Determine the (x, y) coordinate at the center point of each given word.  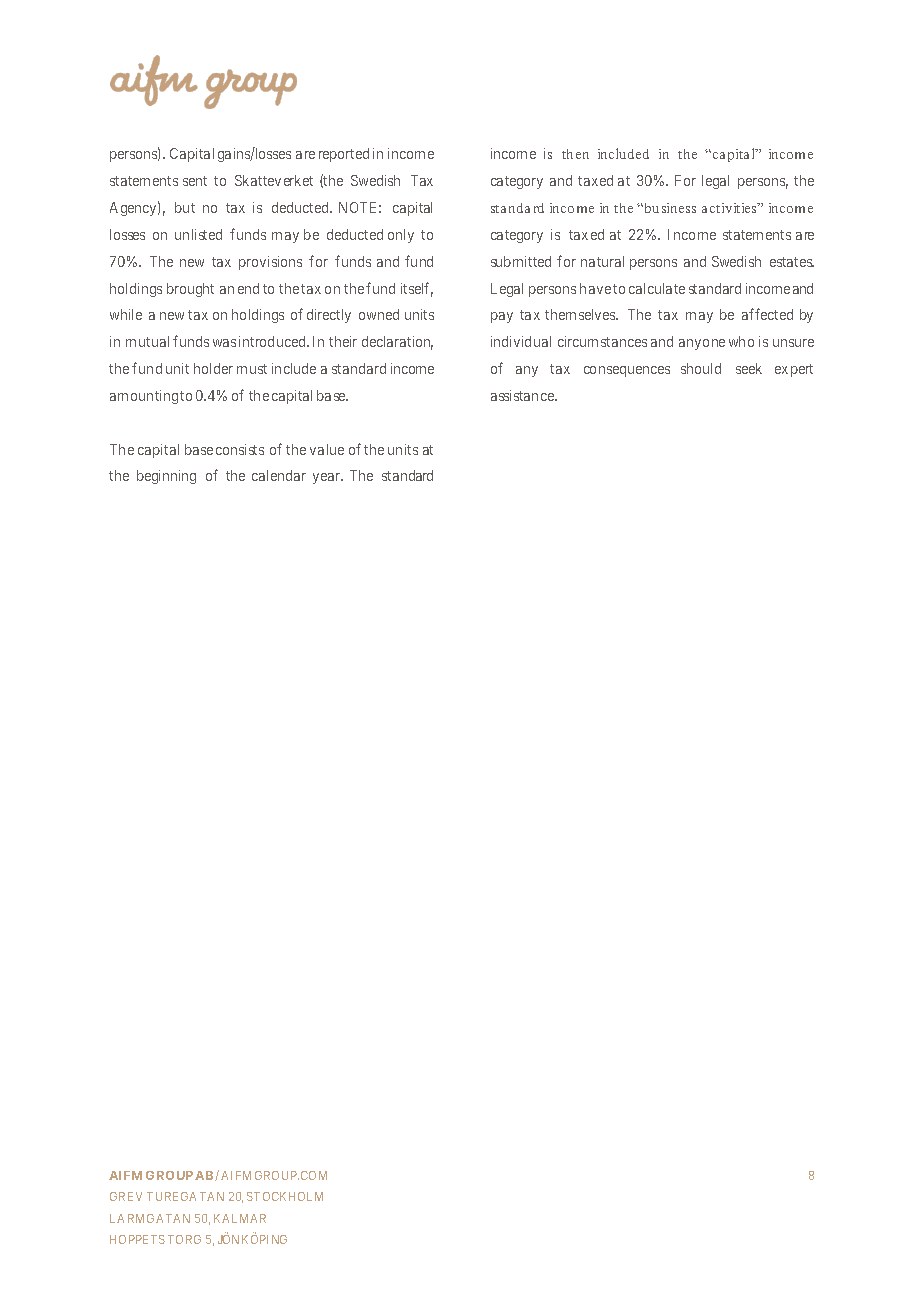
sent (195, 181)
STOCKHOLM (285, 1196)
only (401, 236)
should (701, 368)
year (328, 478)
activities (731, 208)
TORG (184, 1239)
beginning (166, 477)
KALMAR (240, 1218)
